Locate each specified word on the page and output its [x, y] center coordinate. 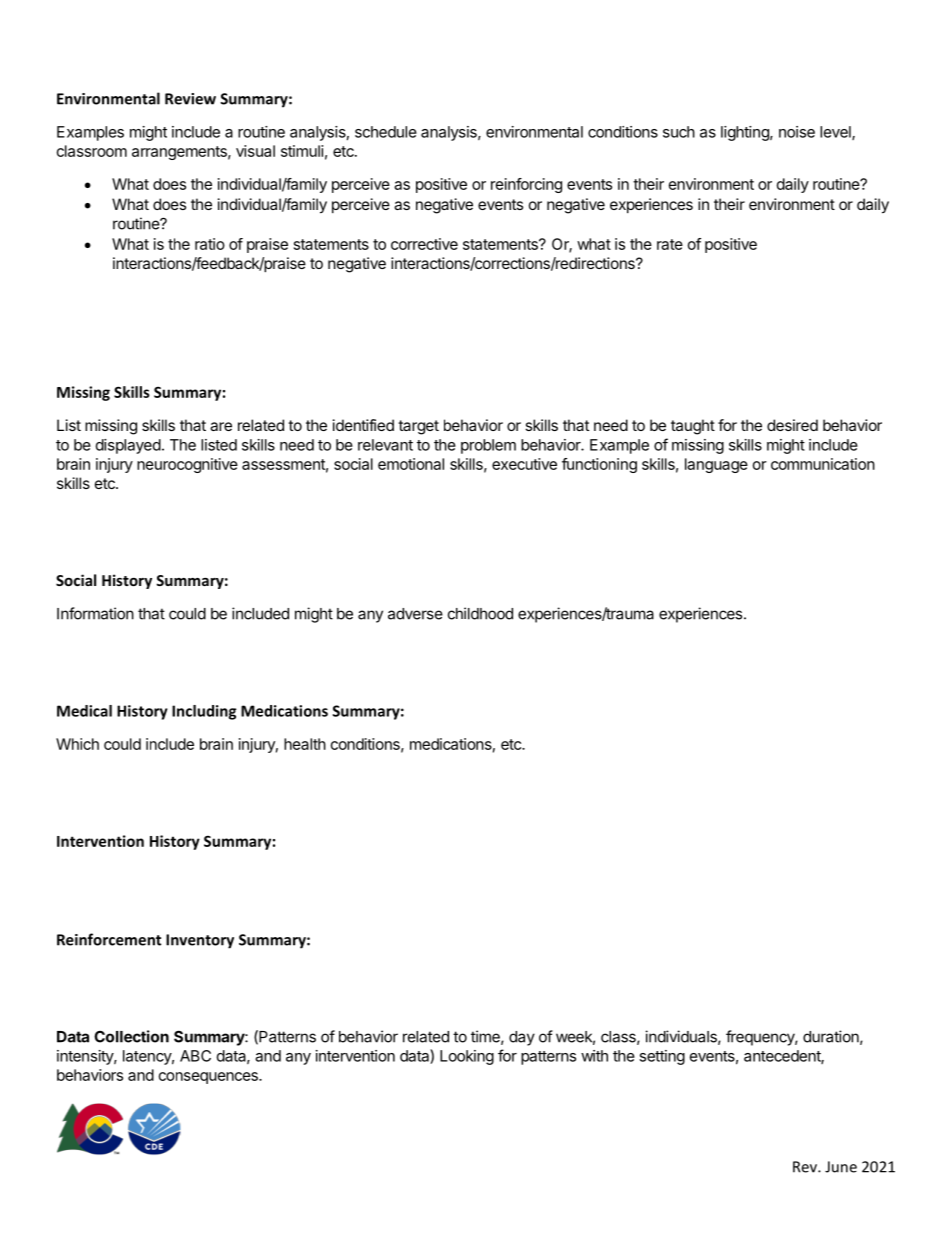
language [716, 465]
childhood [480, 613]
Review [190, 99]
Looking [467, 1057]
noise [797, 132]
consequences [209, 1078]
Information [95, 613]
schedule [386, 132]
